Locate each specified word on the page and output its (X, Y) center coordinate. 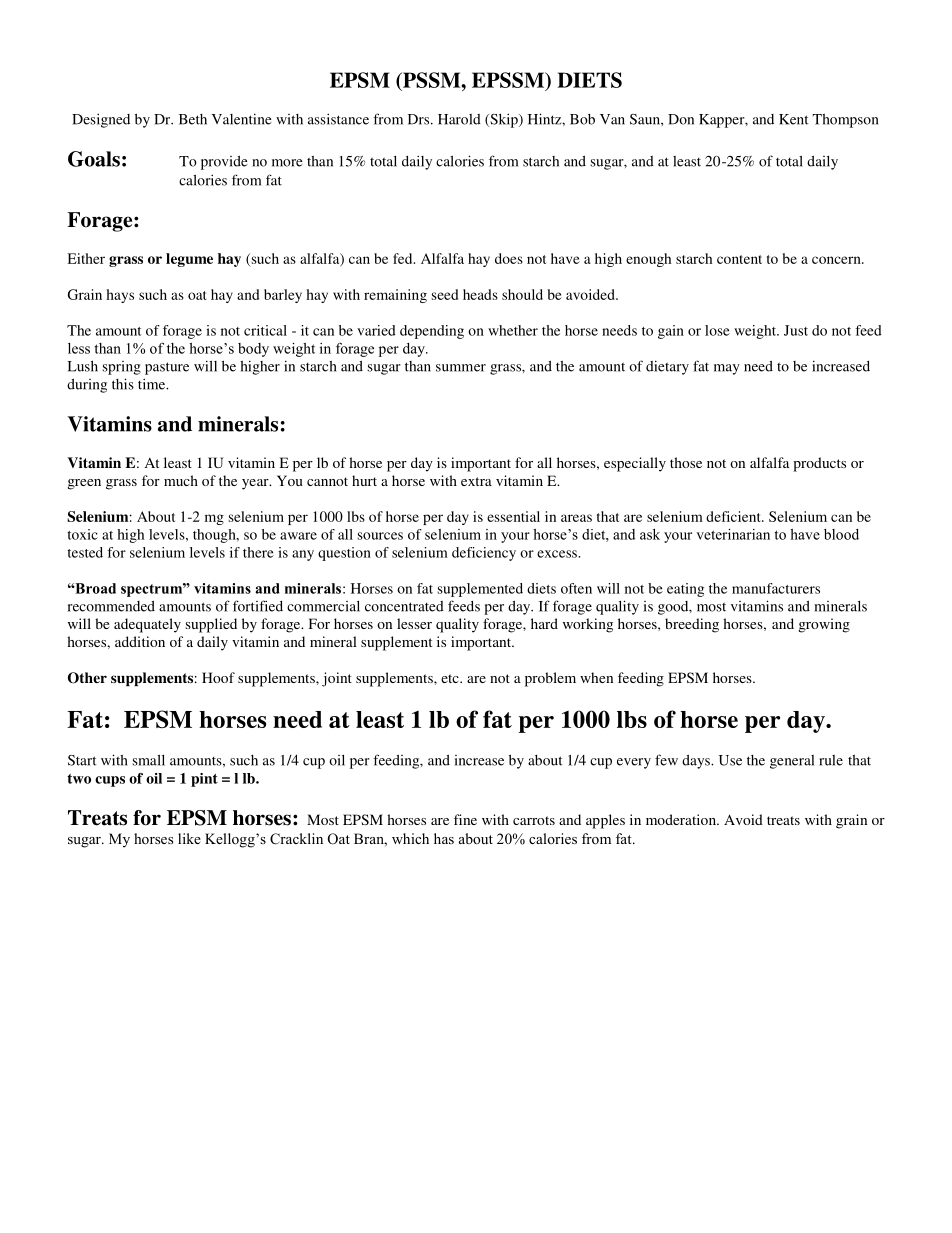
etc (451, 678)
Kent (794, 119)
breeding (692, 625)
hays (120, 296)
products (819, 464)
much (181, 480)
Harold (459, 119)
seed (445, 294)
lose (717, 330)
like (189, 838)
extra (476, 481)
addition (140, 641)
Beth (193, 119)
